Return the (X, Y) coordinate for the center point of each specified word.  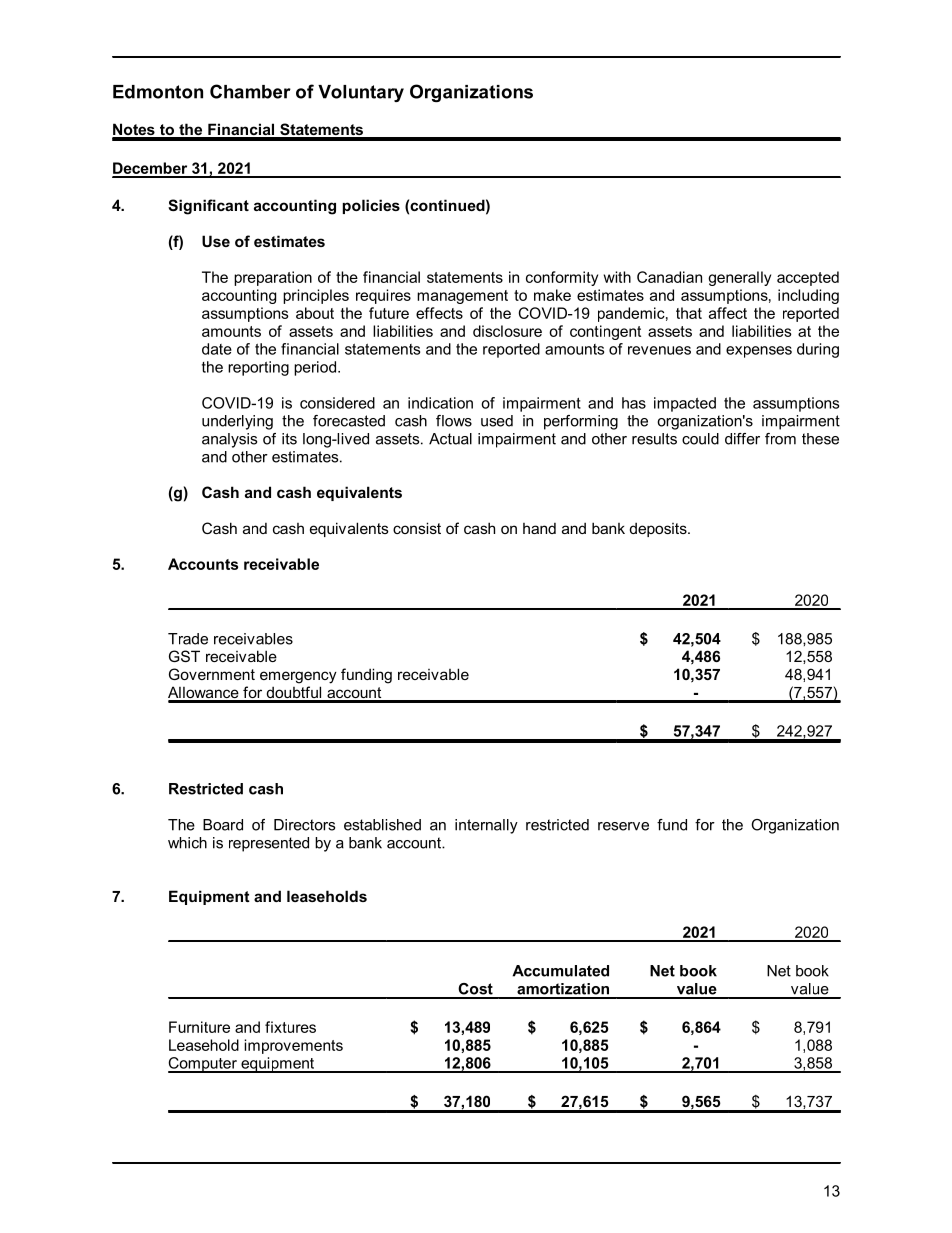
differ (742, 439)
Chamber (250, 91)
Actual (450, 439)
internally (486, 826)
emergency (298, 677)
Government (212, 674)
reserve (623, 826)
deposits (659, 529)
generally (739, 278)
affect (728, 313)
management (462, 297)
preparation (273, 278)
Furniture (199, 1027)
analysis (229, 440)
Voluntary (361, 93)
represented (269, 844)
